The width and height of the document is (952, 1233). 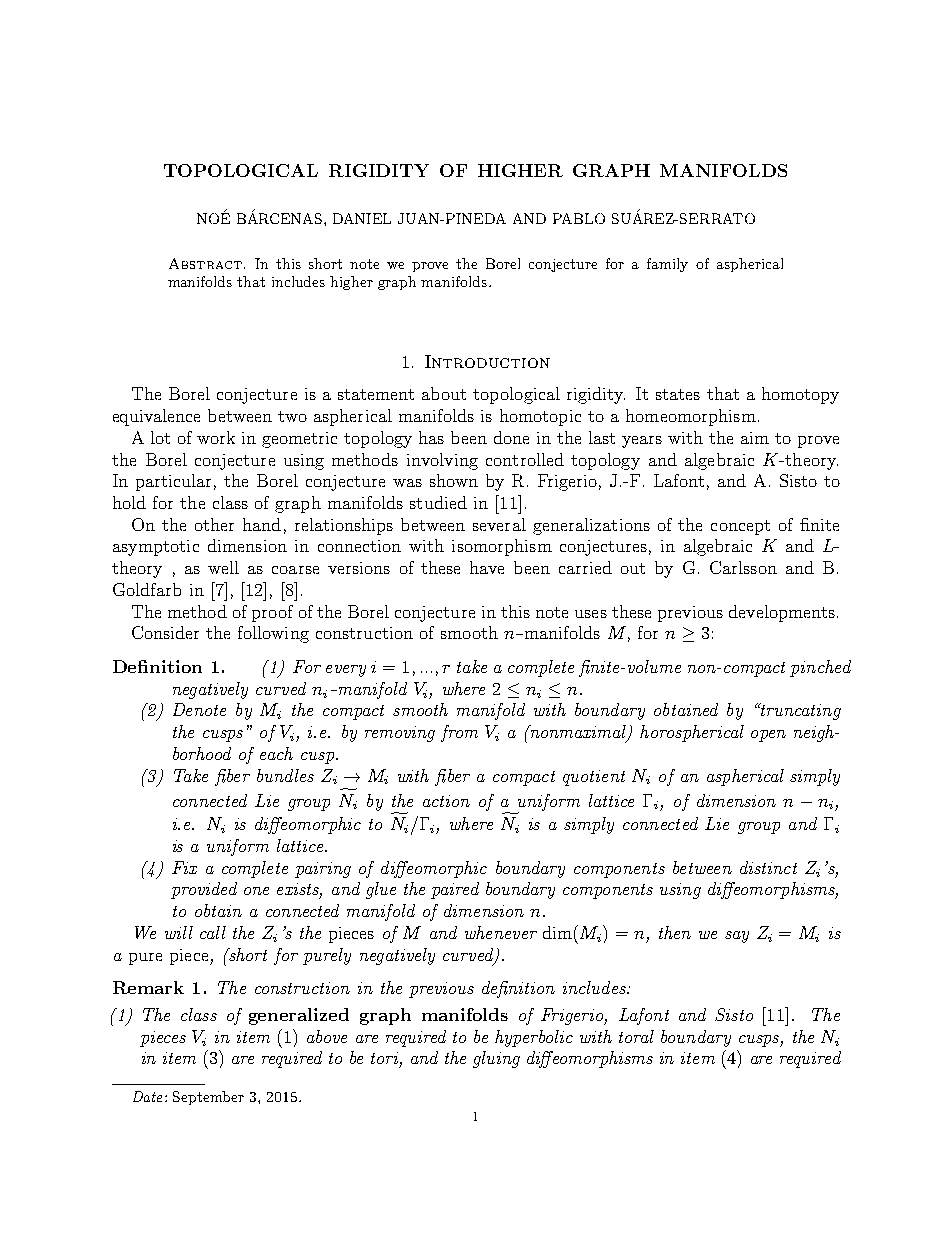 I want to click on Fix, so click(x=184, y=867).
